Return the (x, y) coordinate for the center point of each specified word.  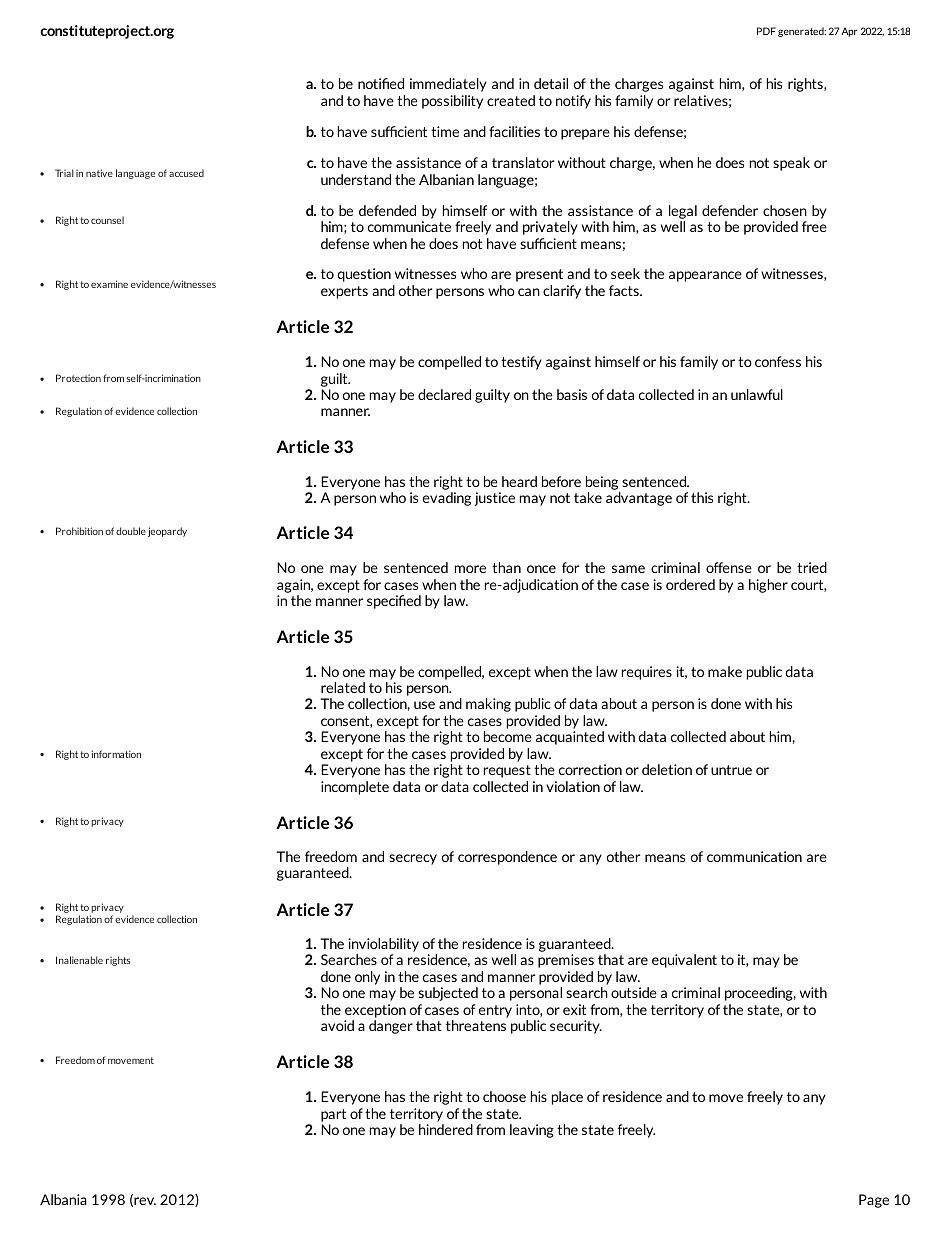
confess (778, 361)
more (470, 569)
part (333, 1115)
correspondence (507, 858)
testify (521, 363)
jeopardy (167, 532)
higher (768, 586)
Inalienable (79, 960)
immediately (448, 85)
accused (186, 173)
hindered (446, 1129)
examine (109, 284)
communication (754, 856)
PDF (766, 31)
